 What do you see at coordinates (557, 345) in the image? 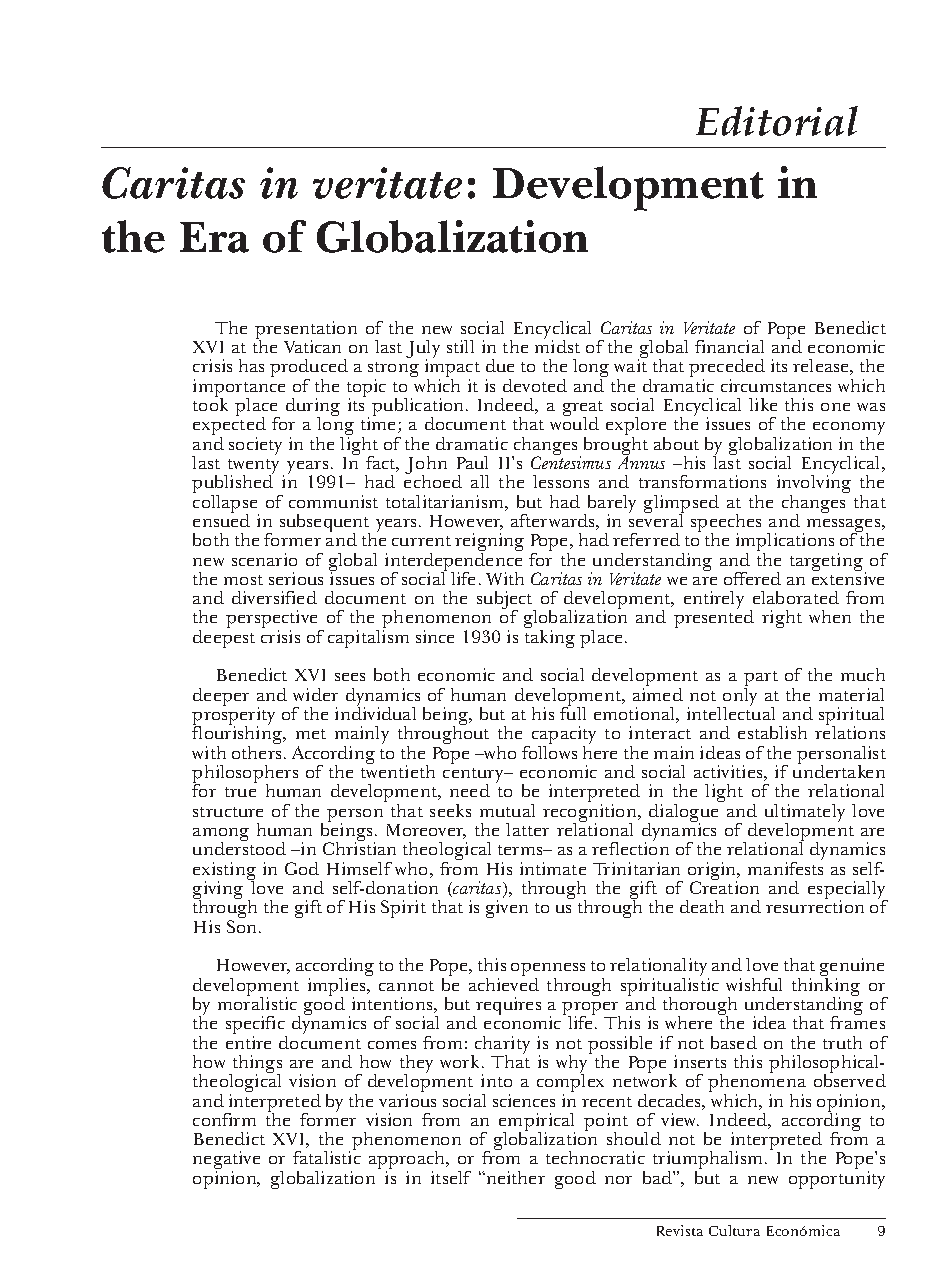
I see `midst` at bounding box center [557, 345].
